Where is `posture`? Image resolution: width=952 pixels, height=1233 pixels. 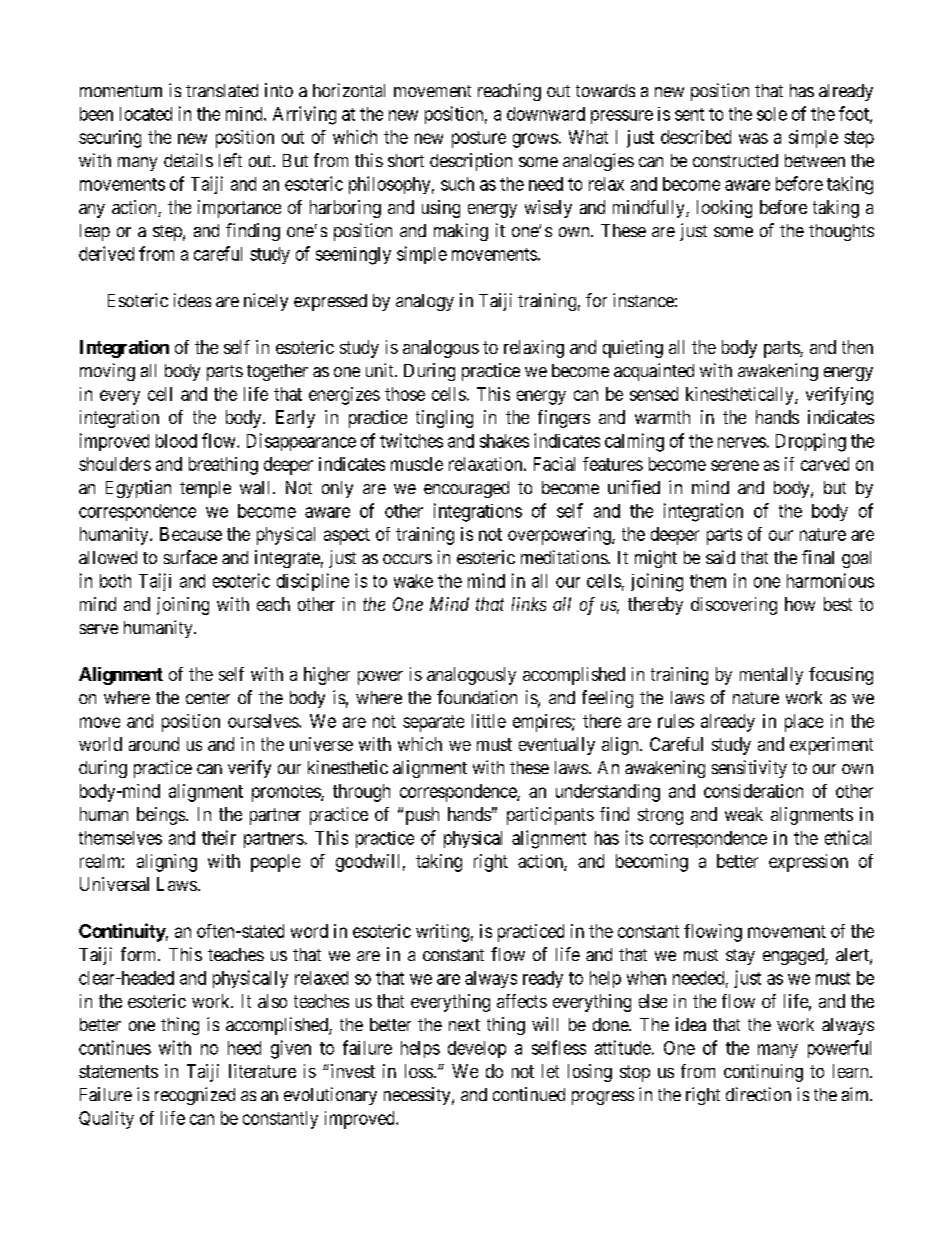 posture is located at coordinates (479, 139).
